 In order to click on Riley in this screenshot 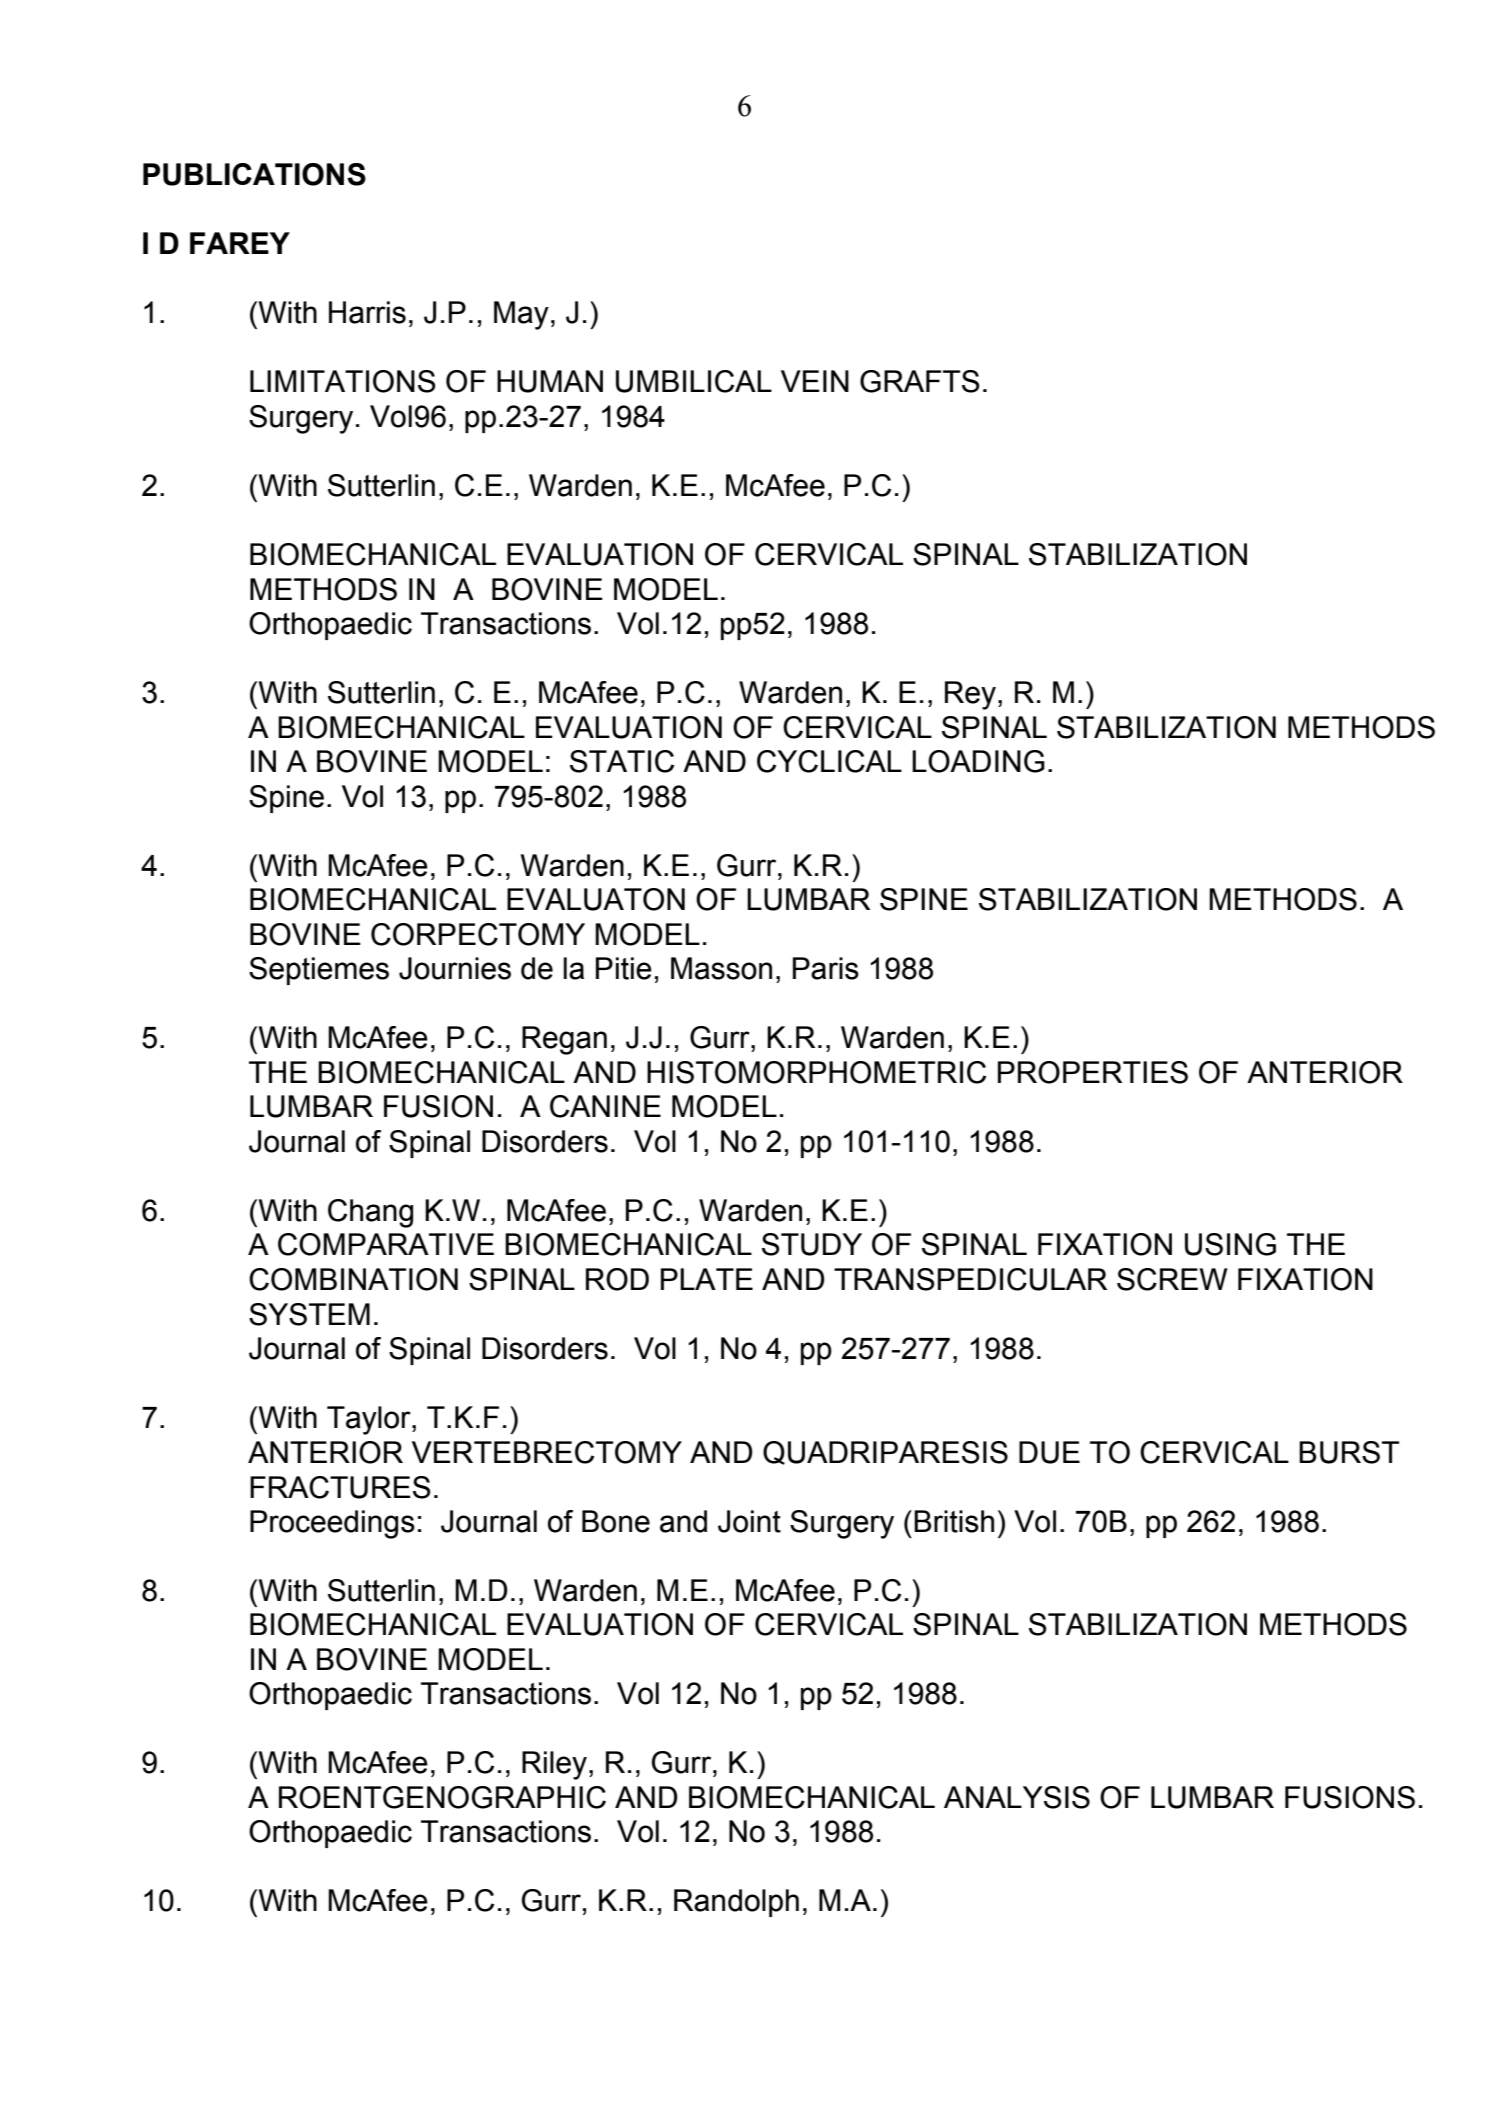, I will do `click(554, 1765)`.
